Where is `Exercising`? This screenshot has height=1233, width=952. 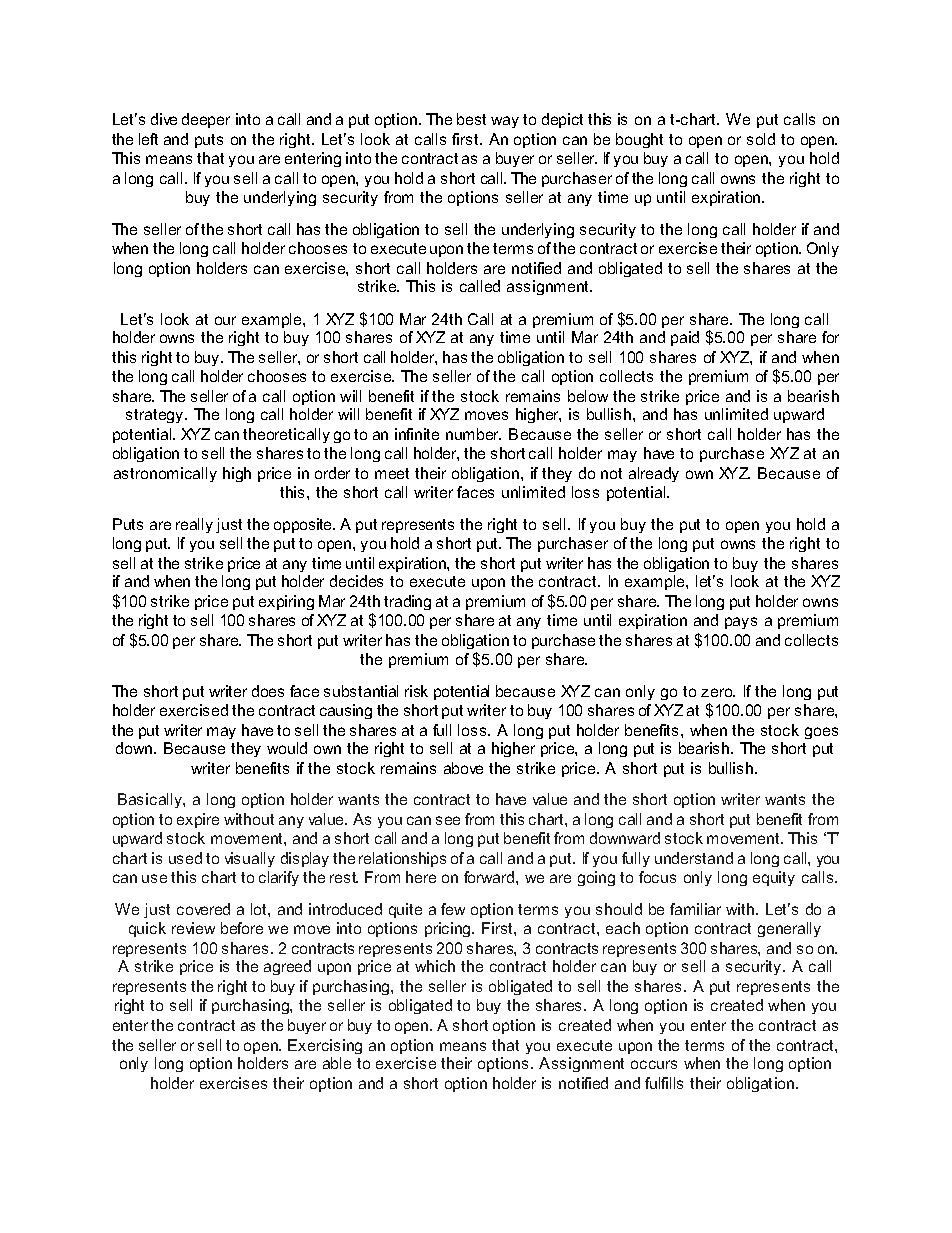
Exercising is located at coordinates (325, 1046).
